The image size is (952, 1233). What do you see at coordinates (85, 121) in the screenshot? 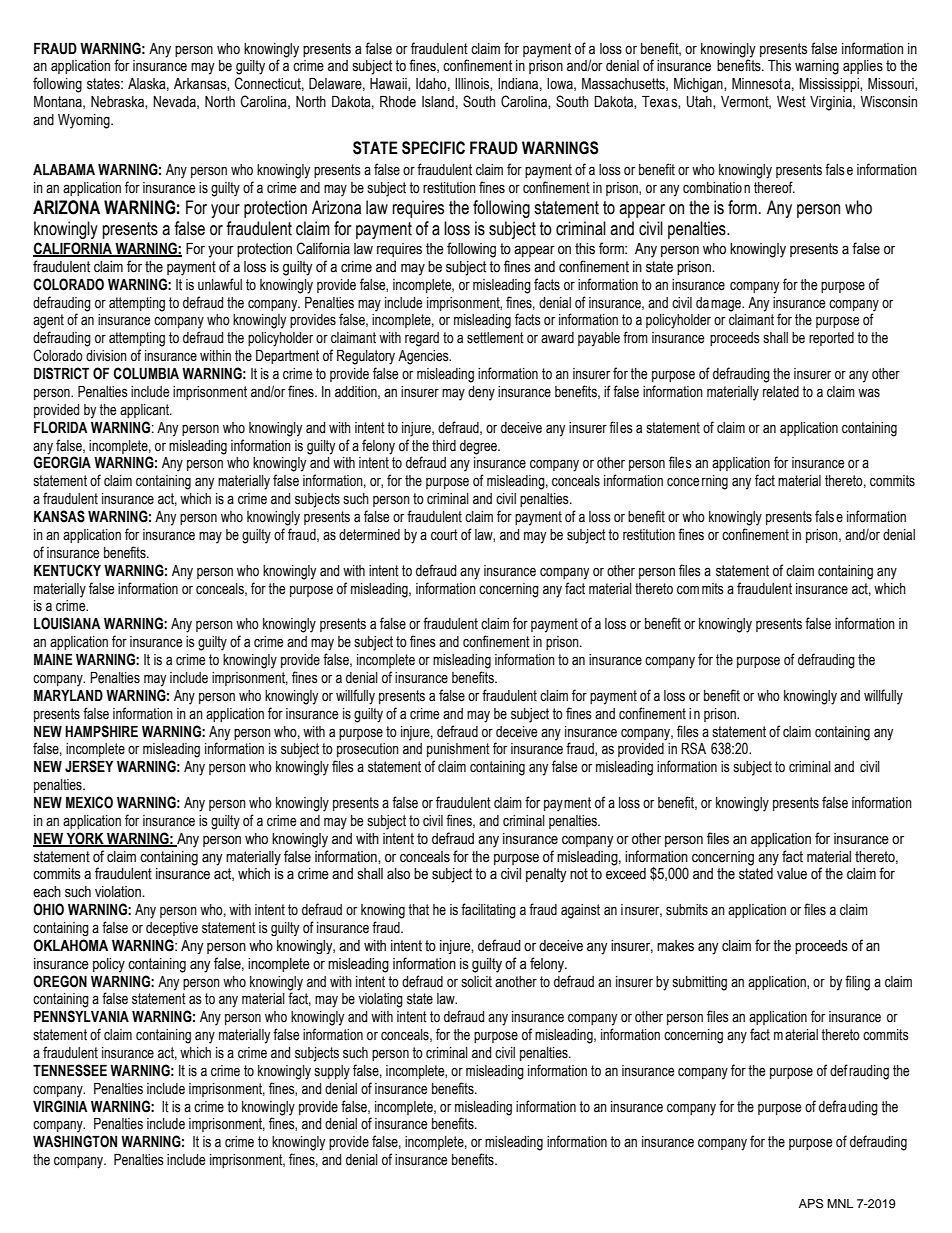
I see `Wyoming` at bounding box center [85, 121].
